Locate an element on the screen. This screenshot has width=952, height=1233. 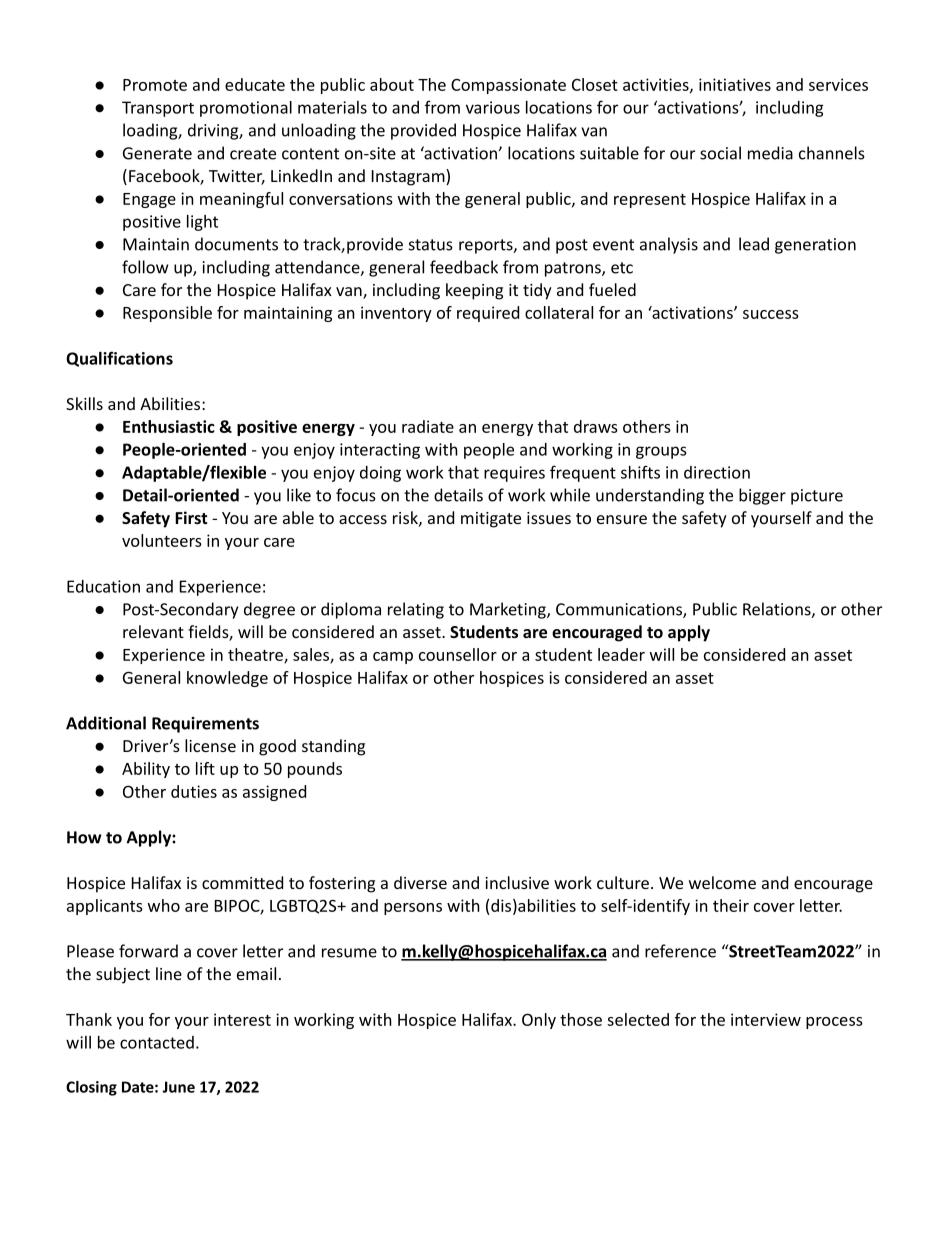
bigger is located at coordinates (762, 496).
